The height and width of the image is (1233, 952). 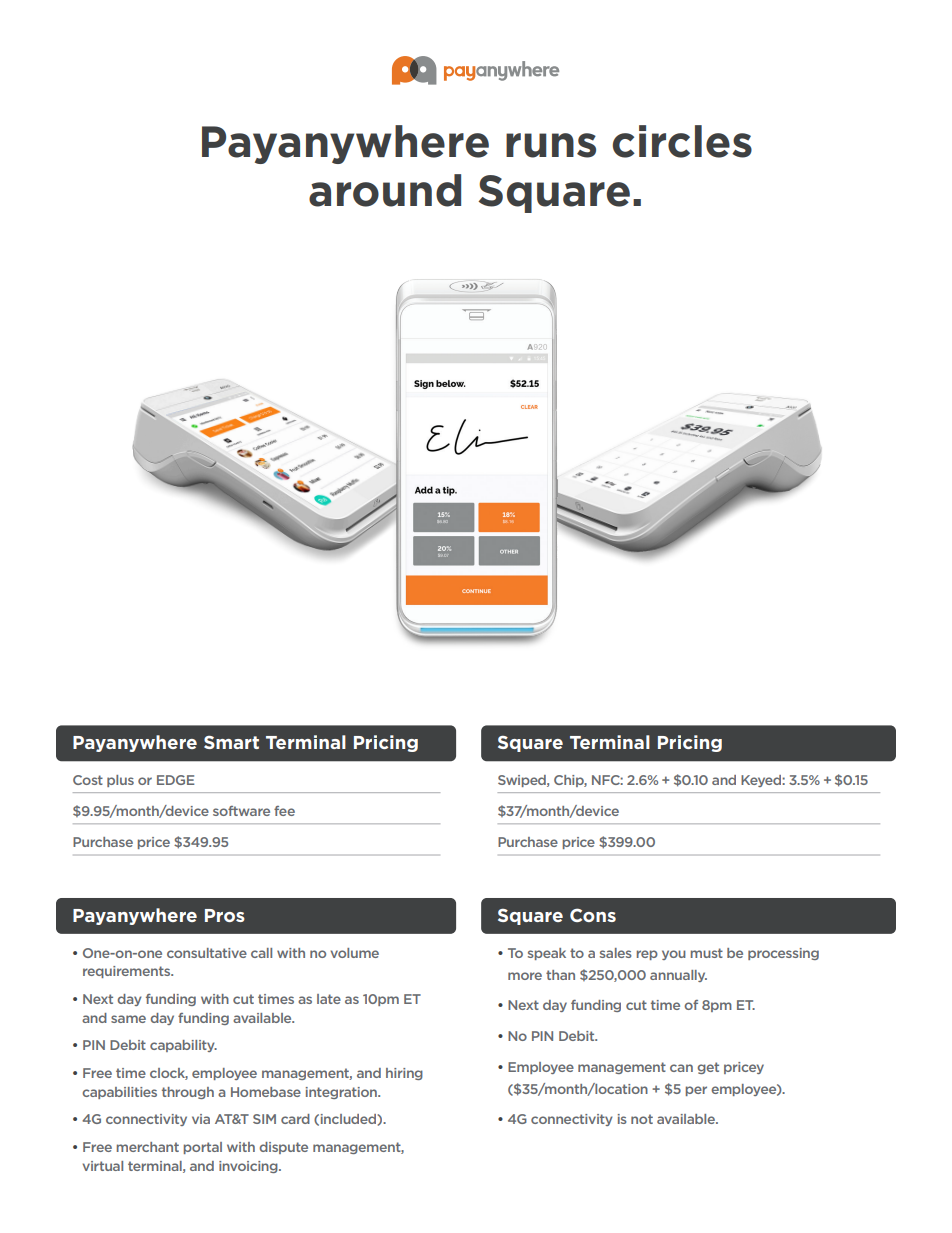 I want to click on hiring, so click(x=404, y=1074).
